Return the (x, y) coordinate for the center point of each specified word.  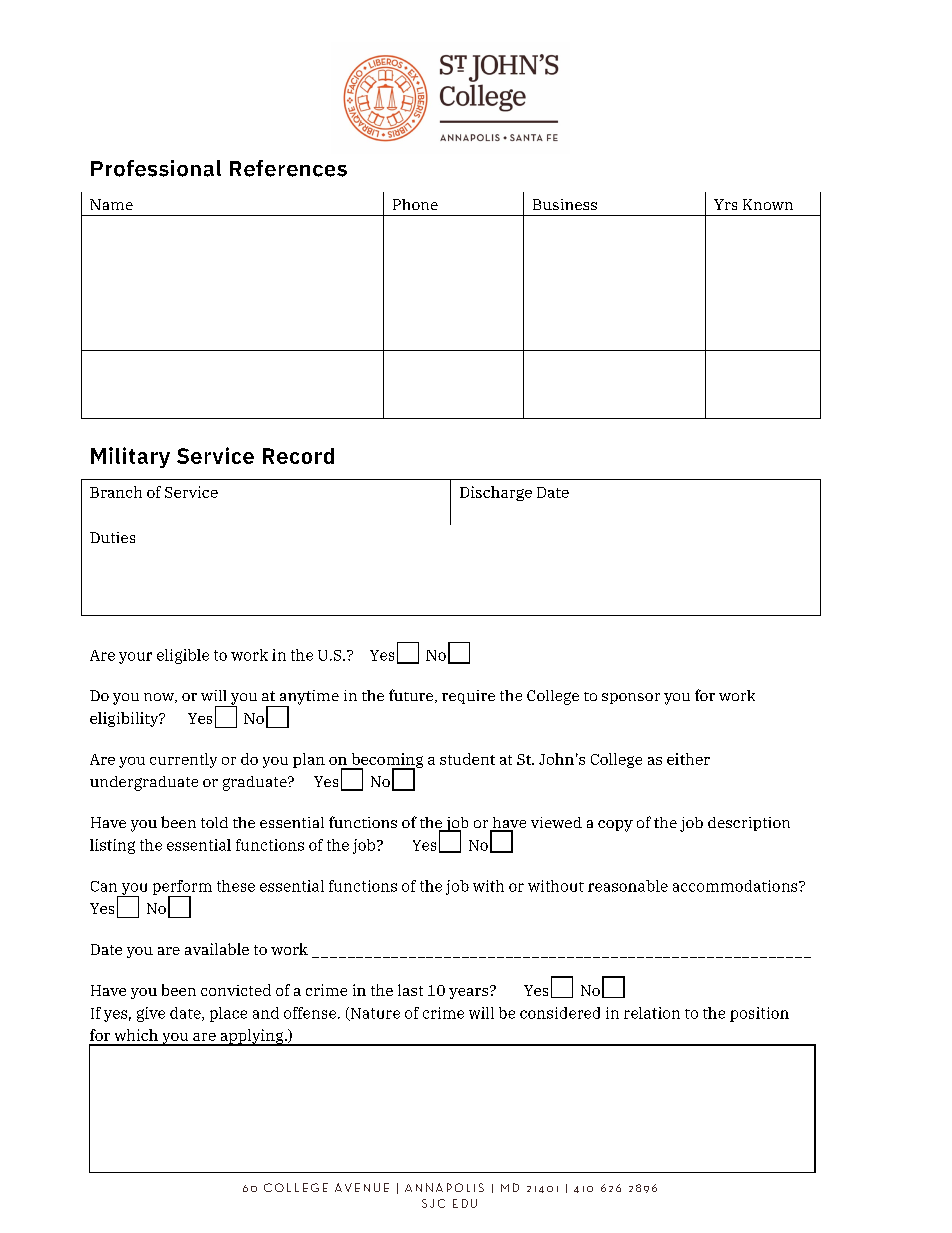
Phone (415, 204)
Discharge (496, 493)
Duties (112, 537)
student (467, 759)
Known (768, 204)
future (411, 695)
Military (130, 457)
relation (652, 1013)
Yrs (725, 204)
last (410, 990)
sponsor (631, 698)
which (136, 1035)
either (688, 759)
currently (183, 760)
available (217, 949)
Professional (156, 168)
